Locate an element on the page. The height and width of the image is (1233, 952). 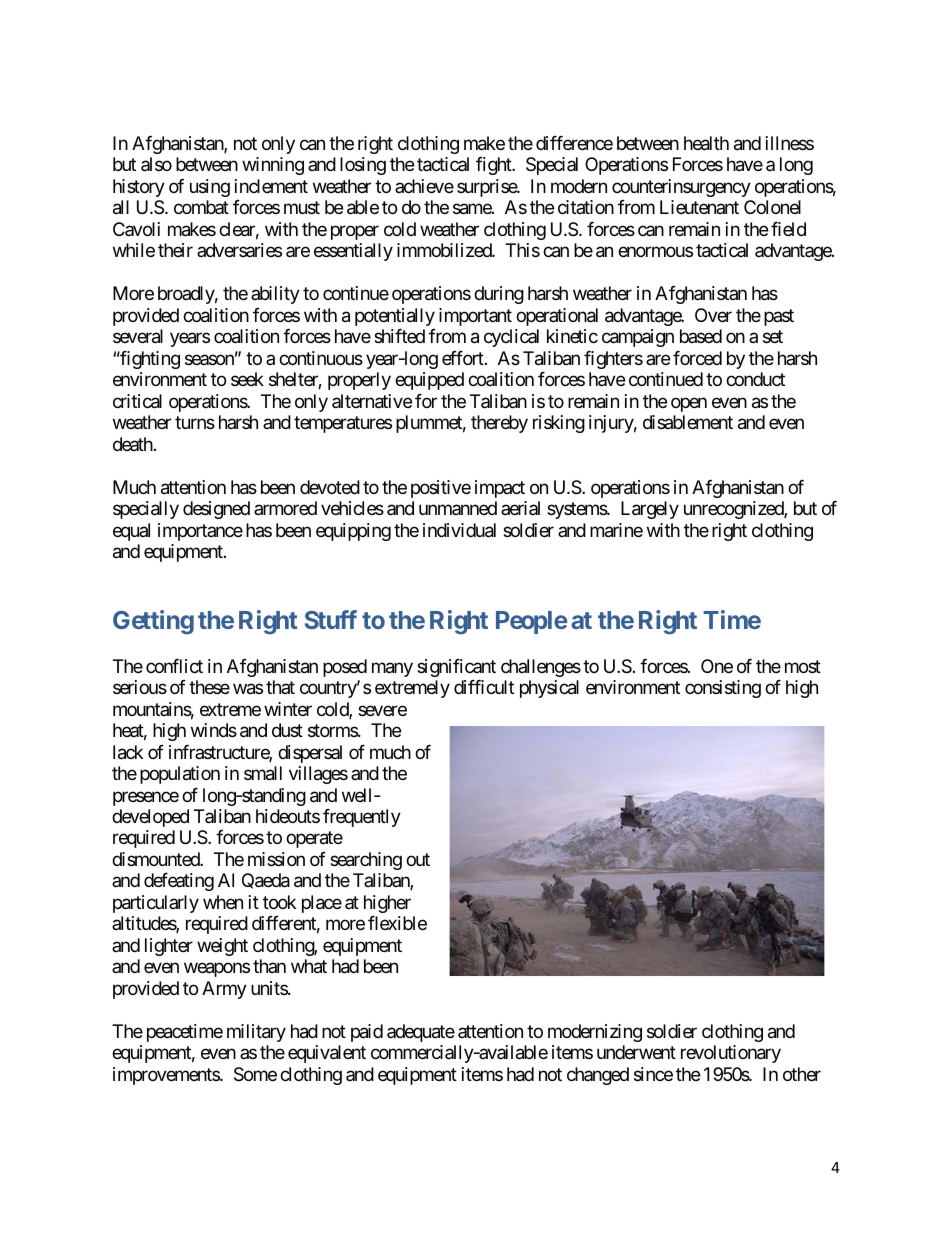
designed is located at coordinates (216, 510).
